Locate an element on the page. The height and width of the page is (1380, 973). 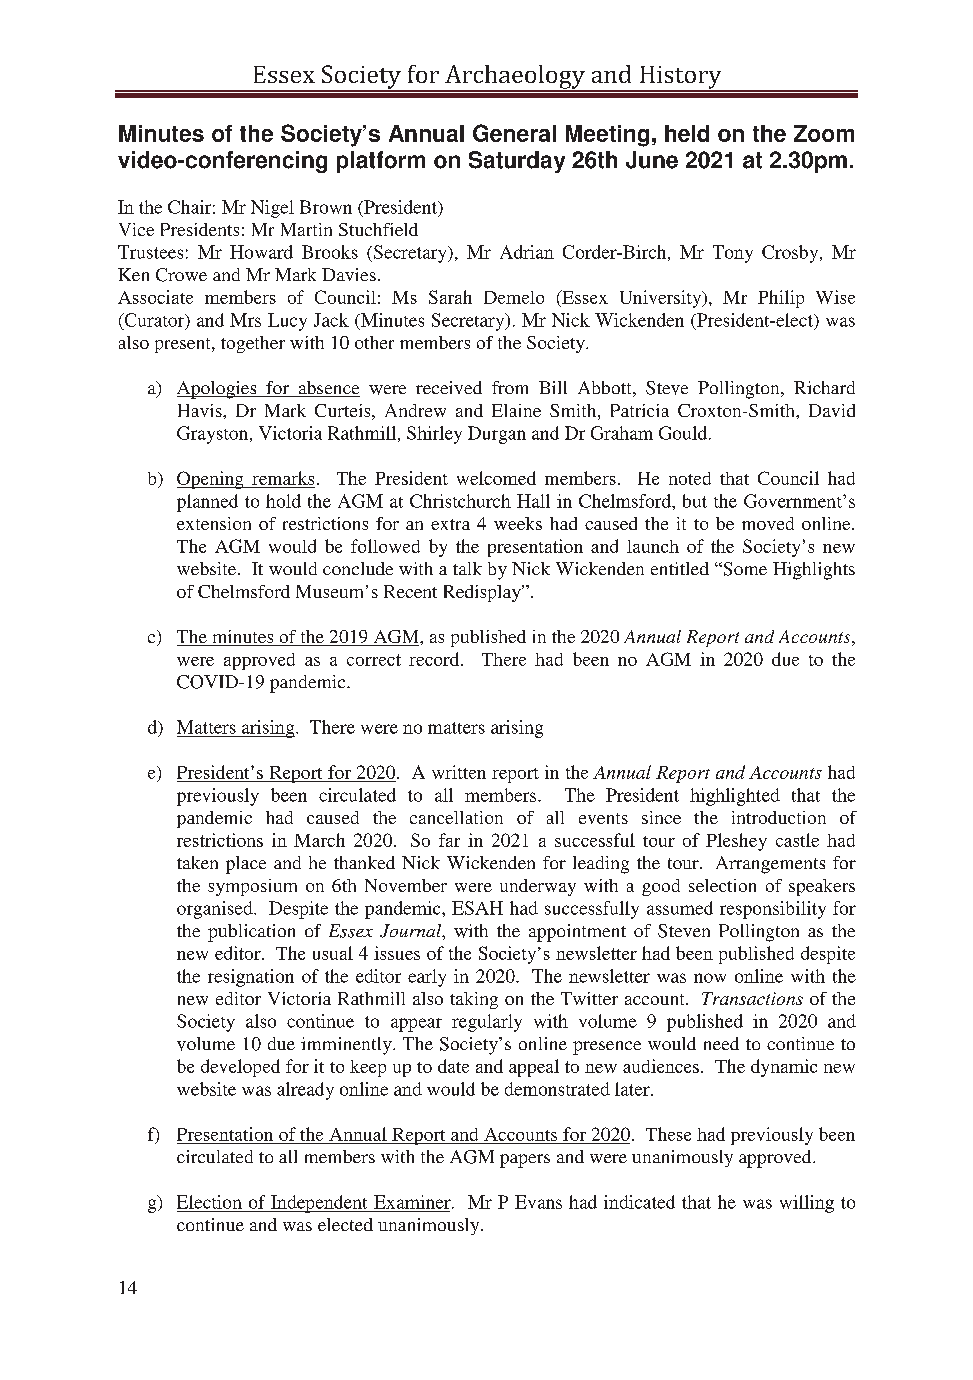
organised is located at coordinates (216, 910).
